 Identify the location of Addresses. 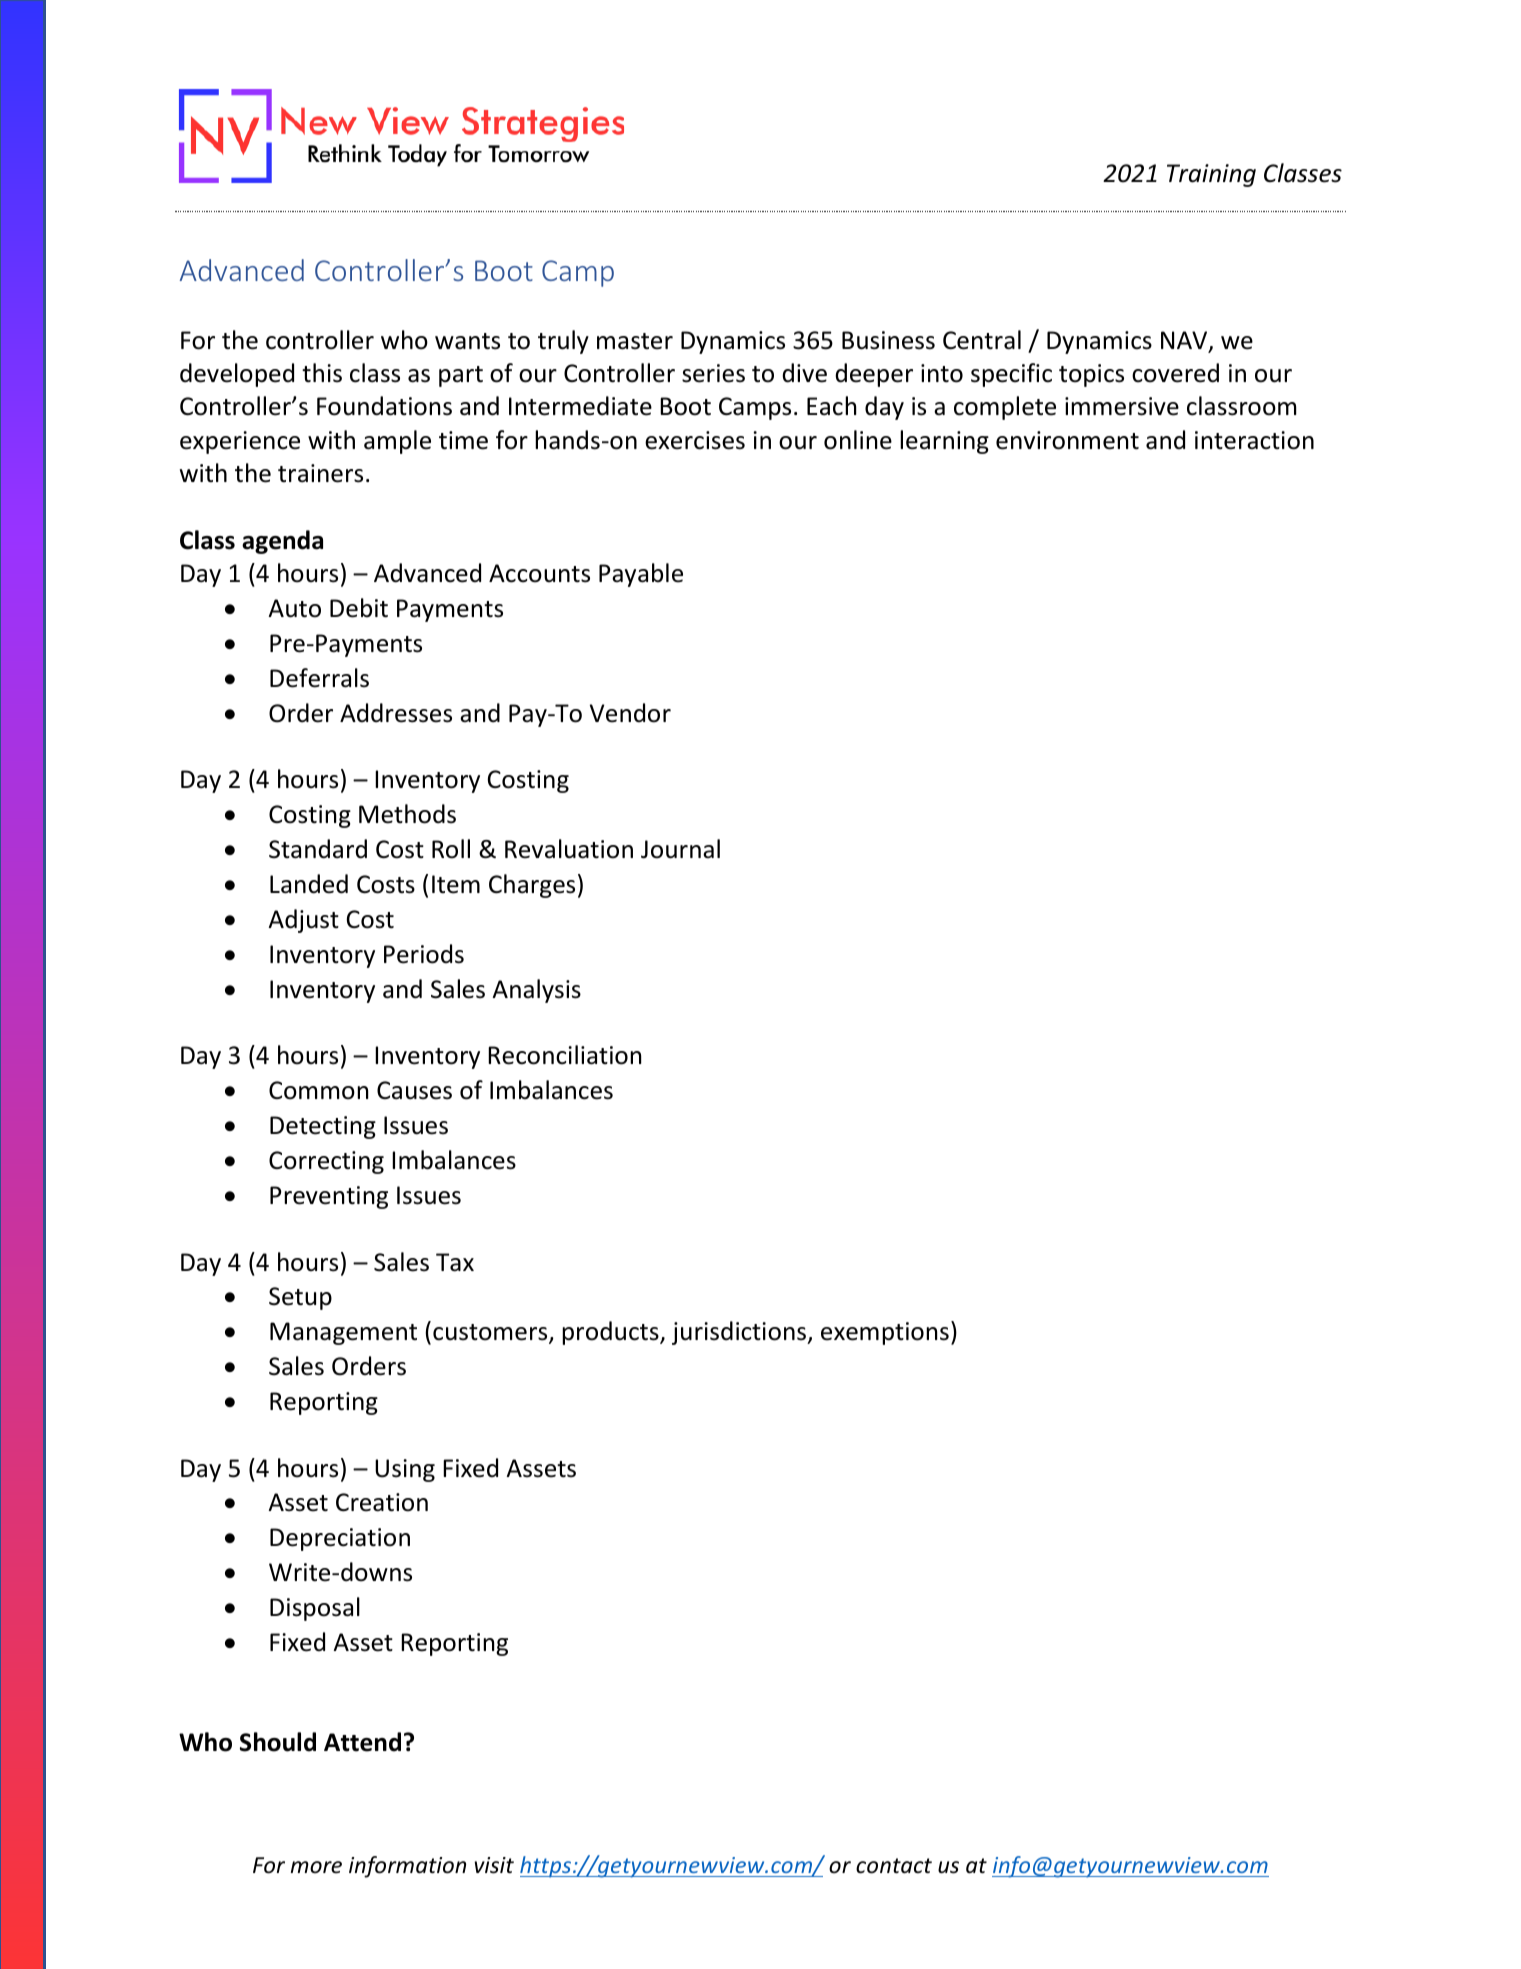
(396, 713).
